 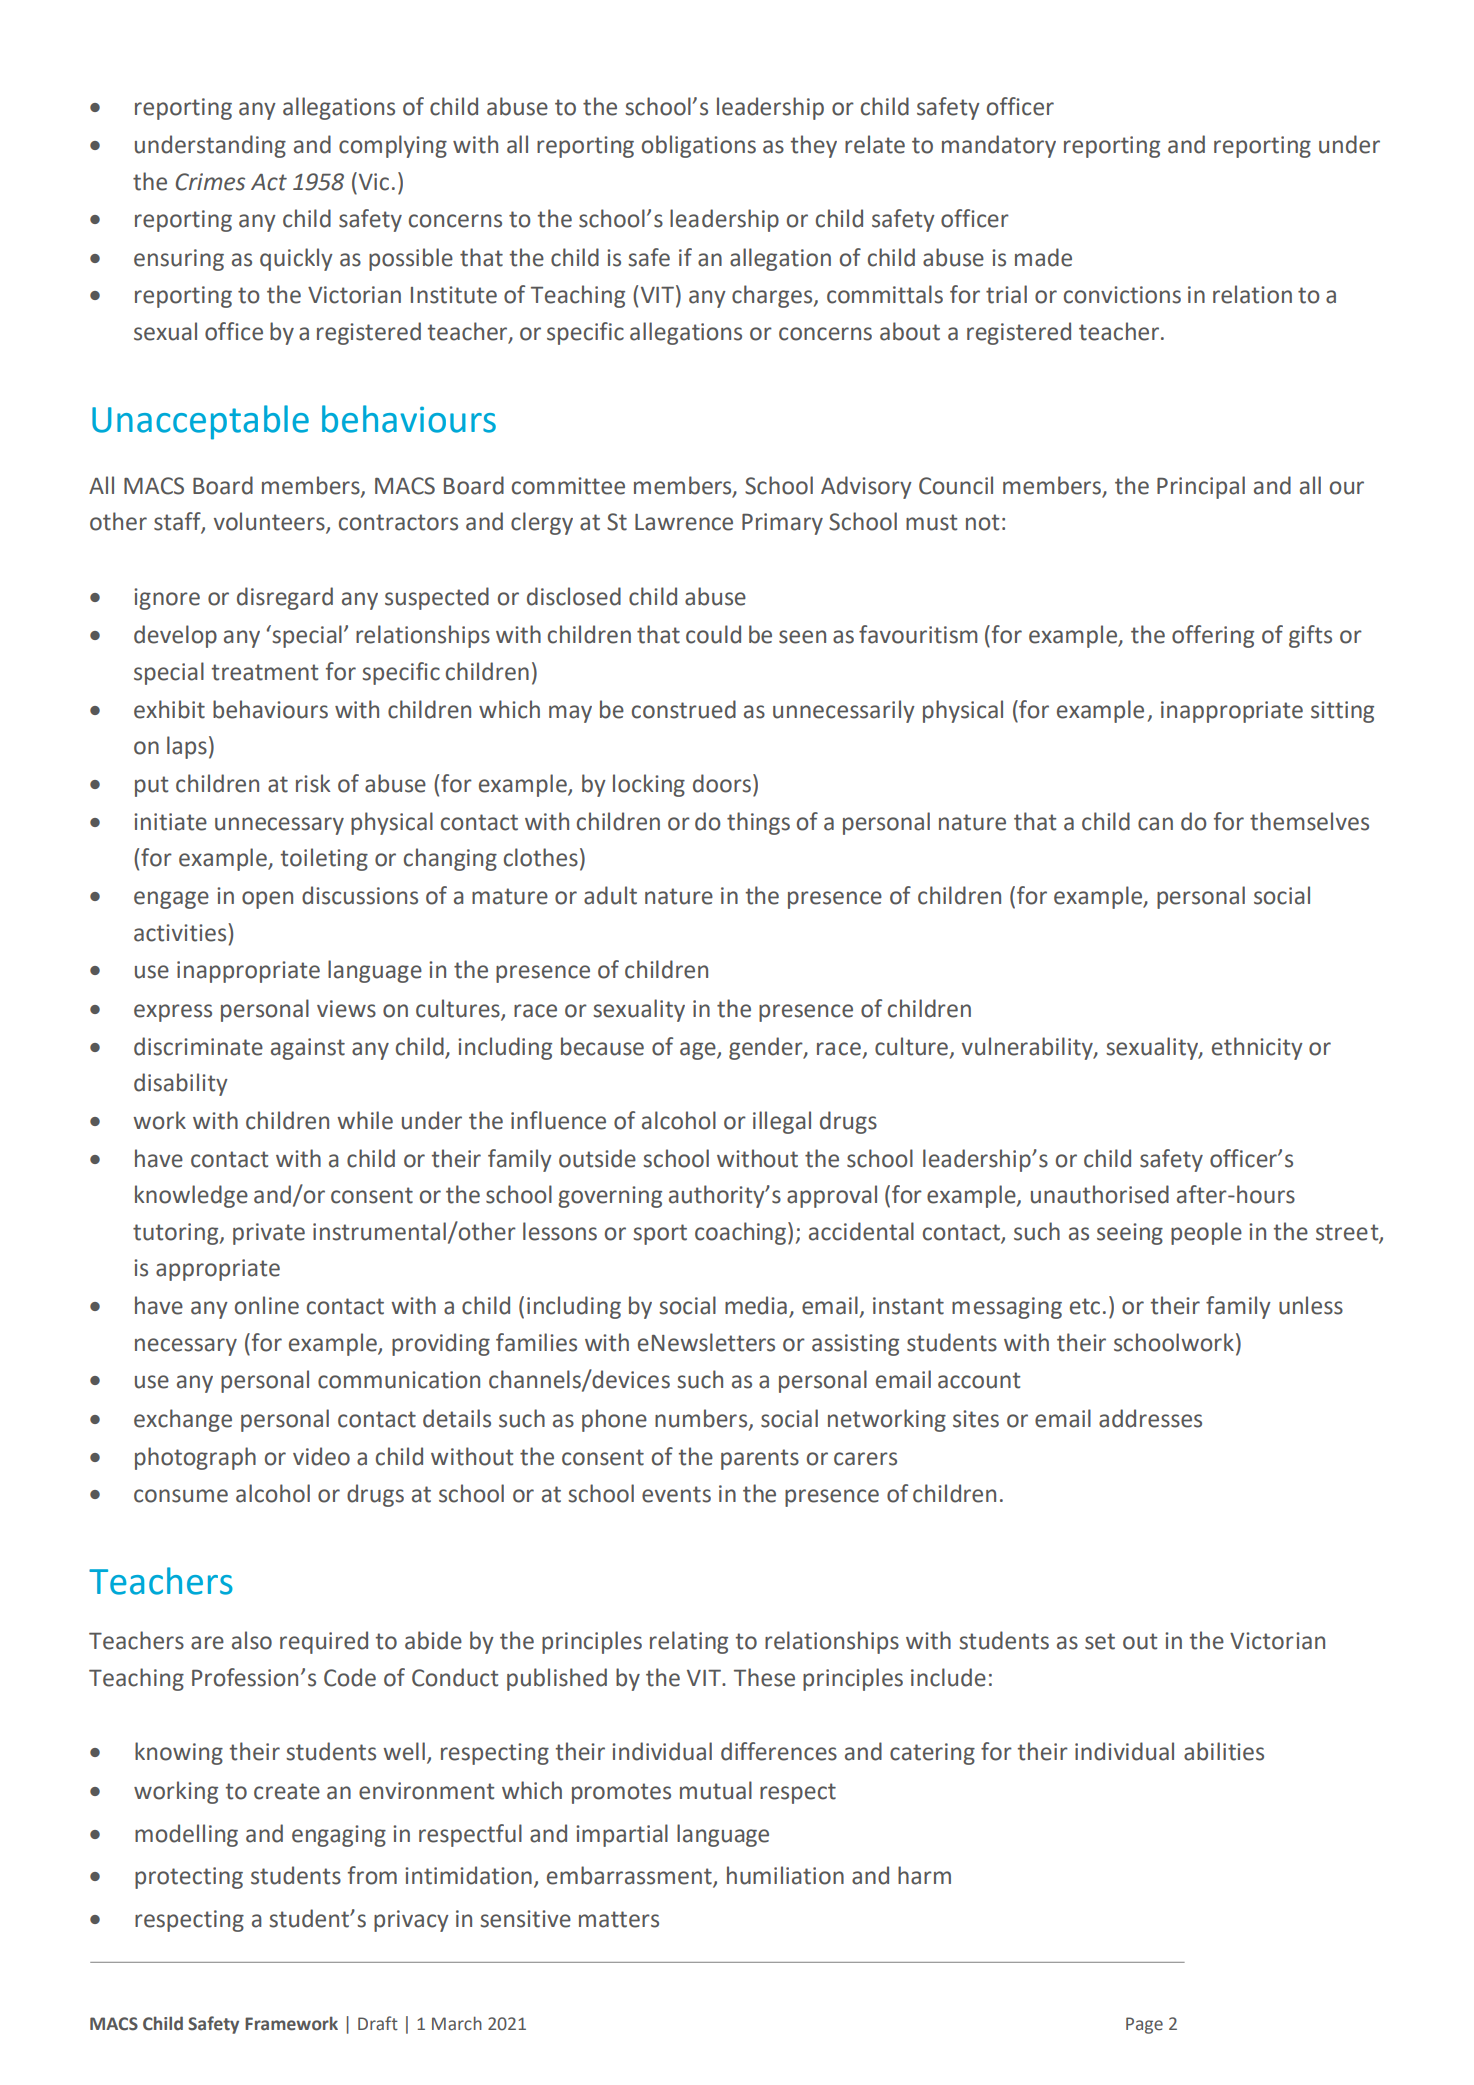 What do you see at coordinates (1043, 257) in the screenshot?
I see `made` at bounding box center [1043, 257].
